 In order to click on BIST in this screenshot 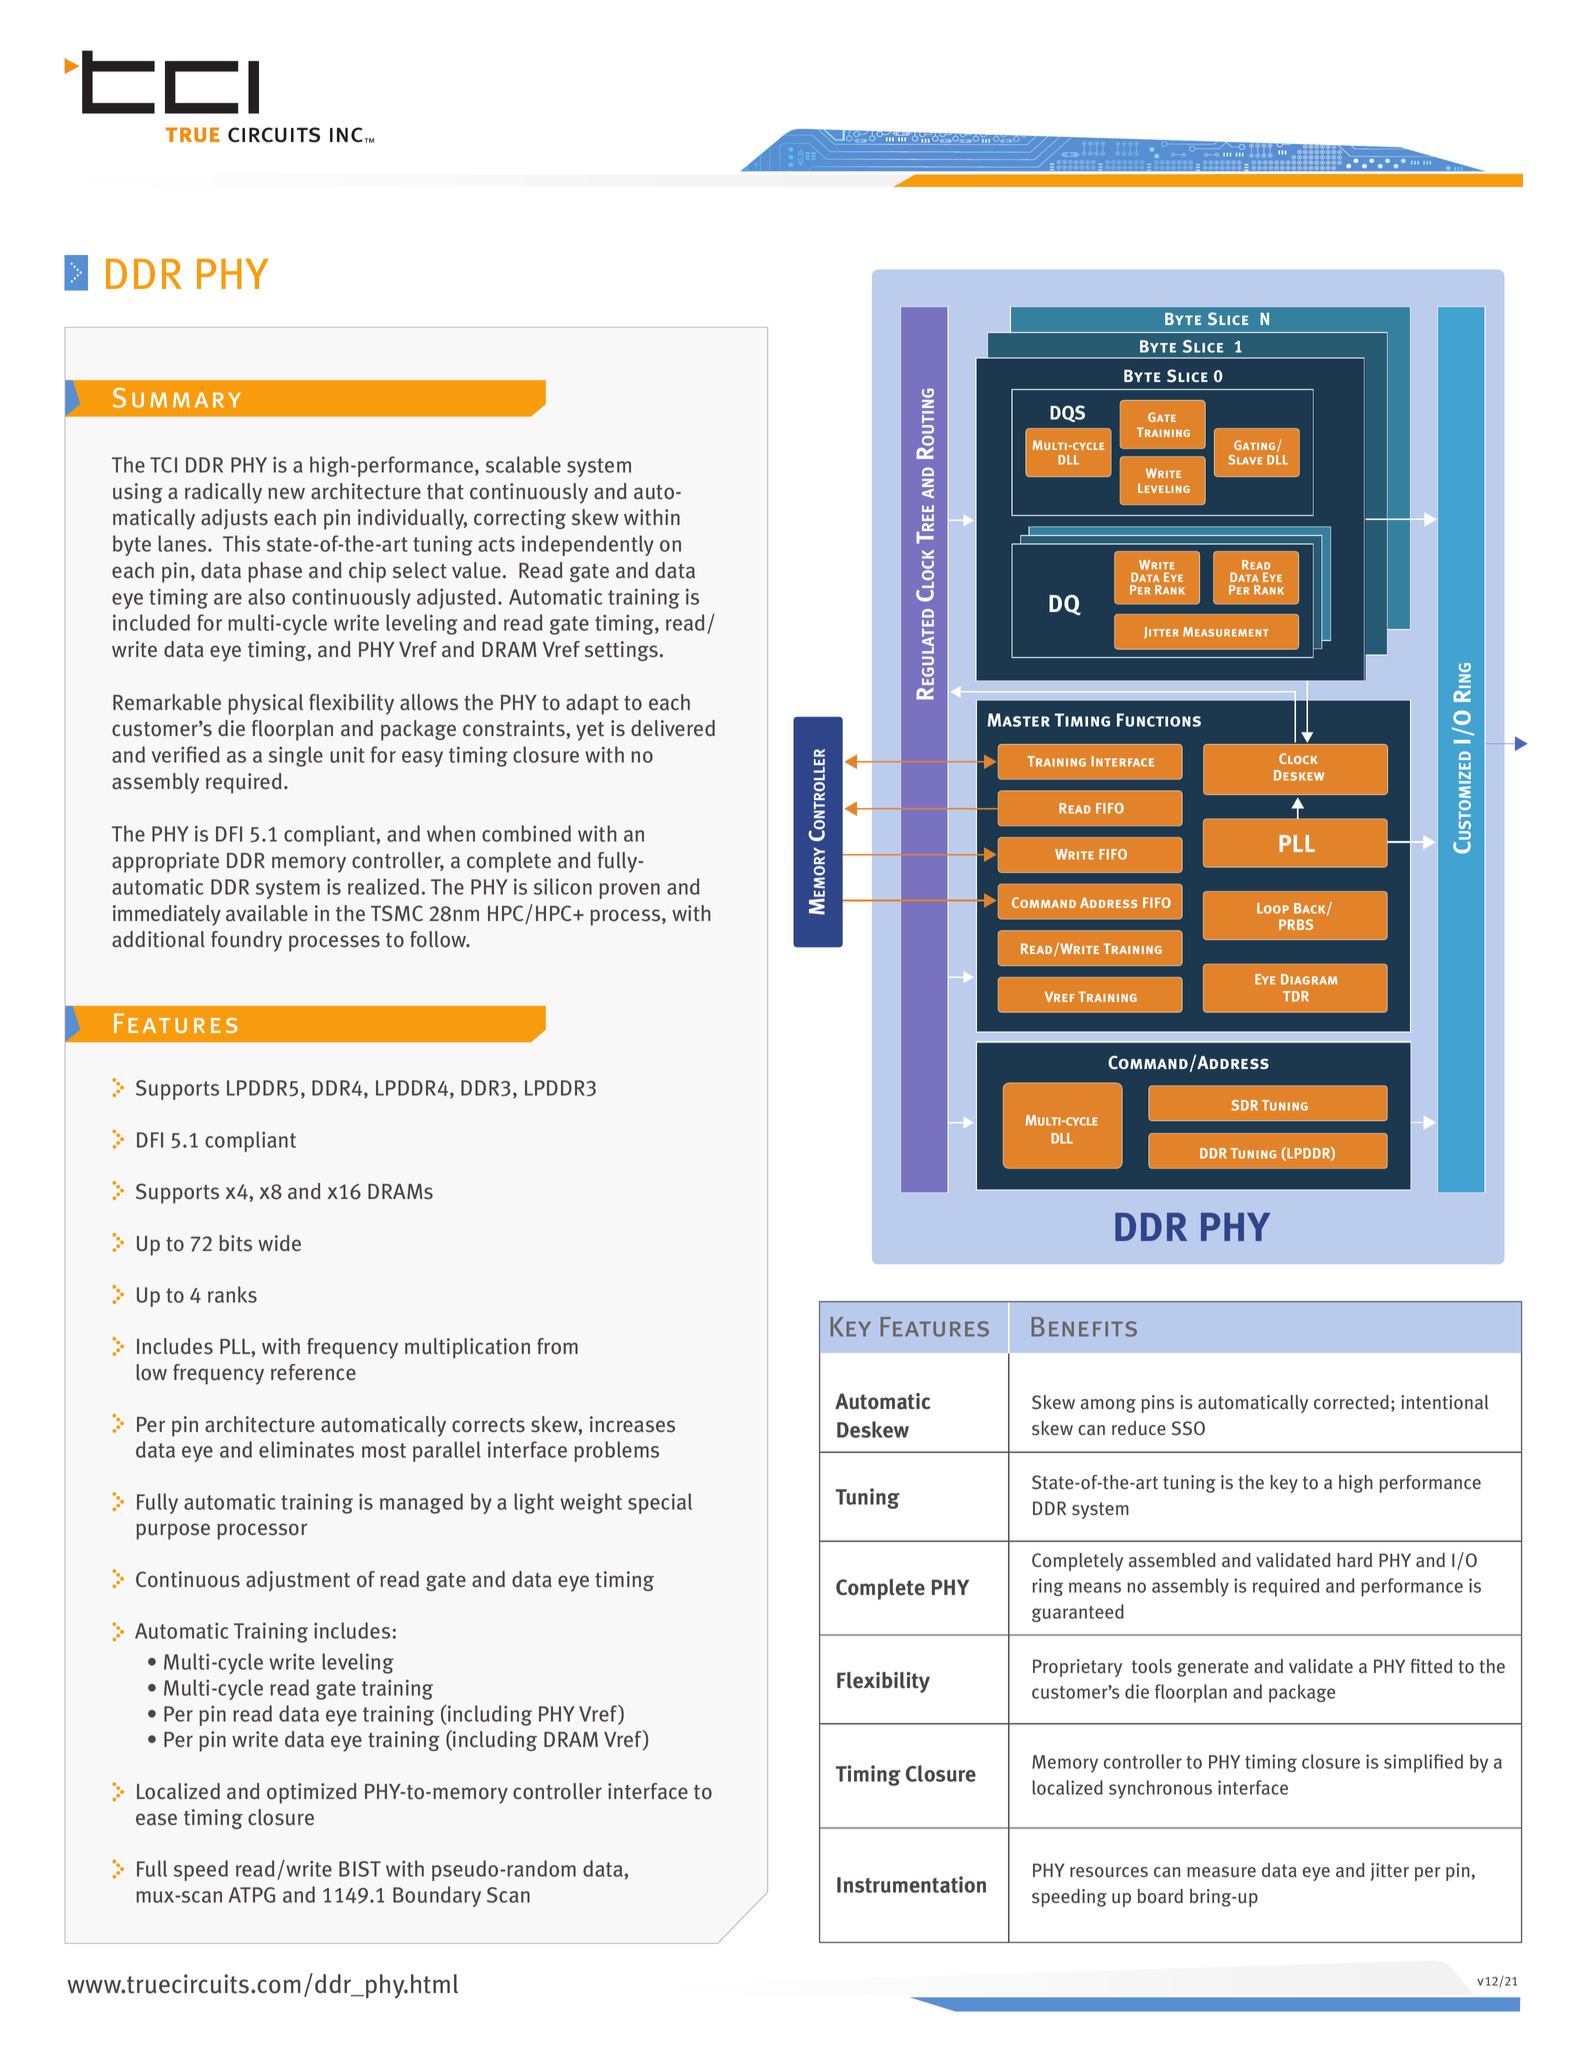, I will do `click(360, 1869)`.
